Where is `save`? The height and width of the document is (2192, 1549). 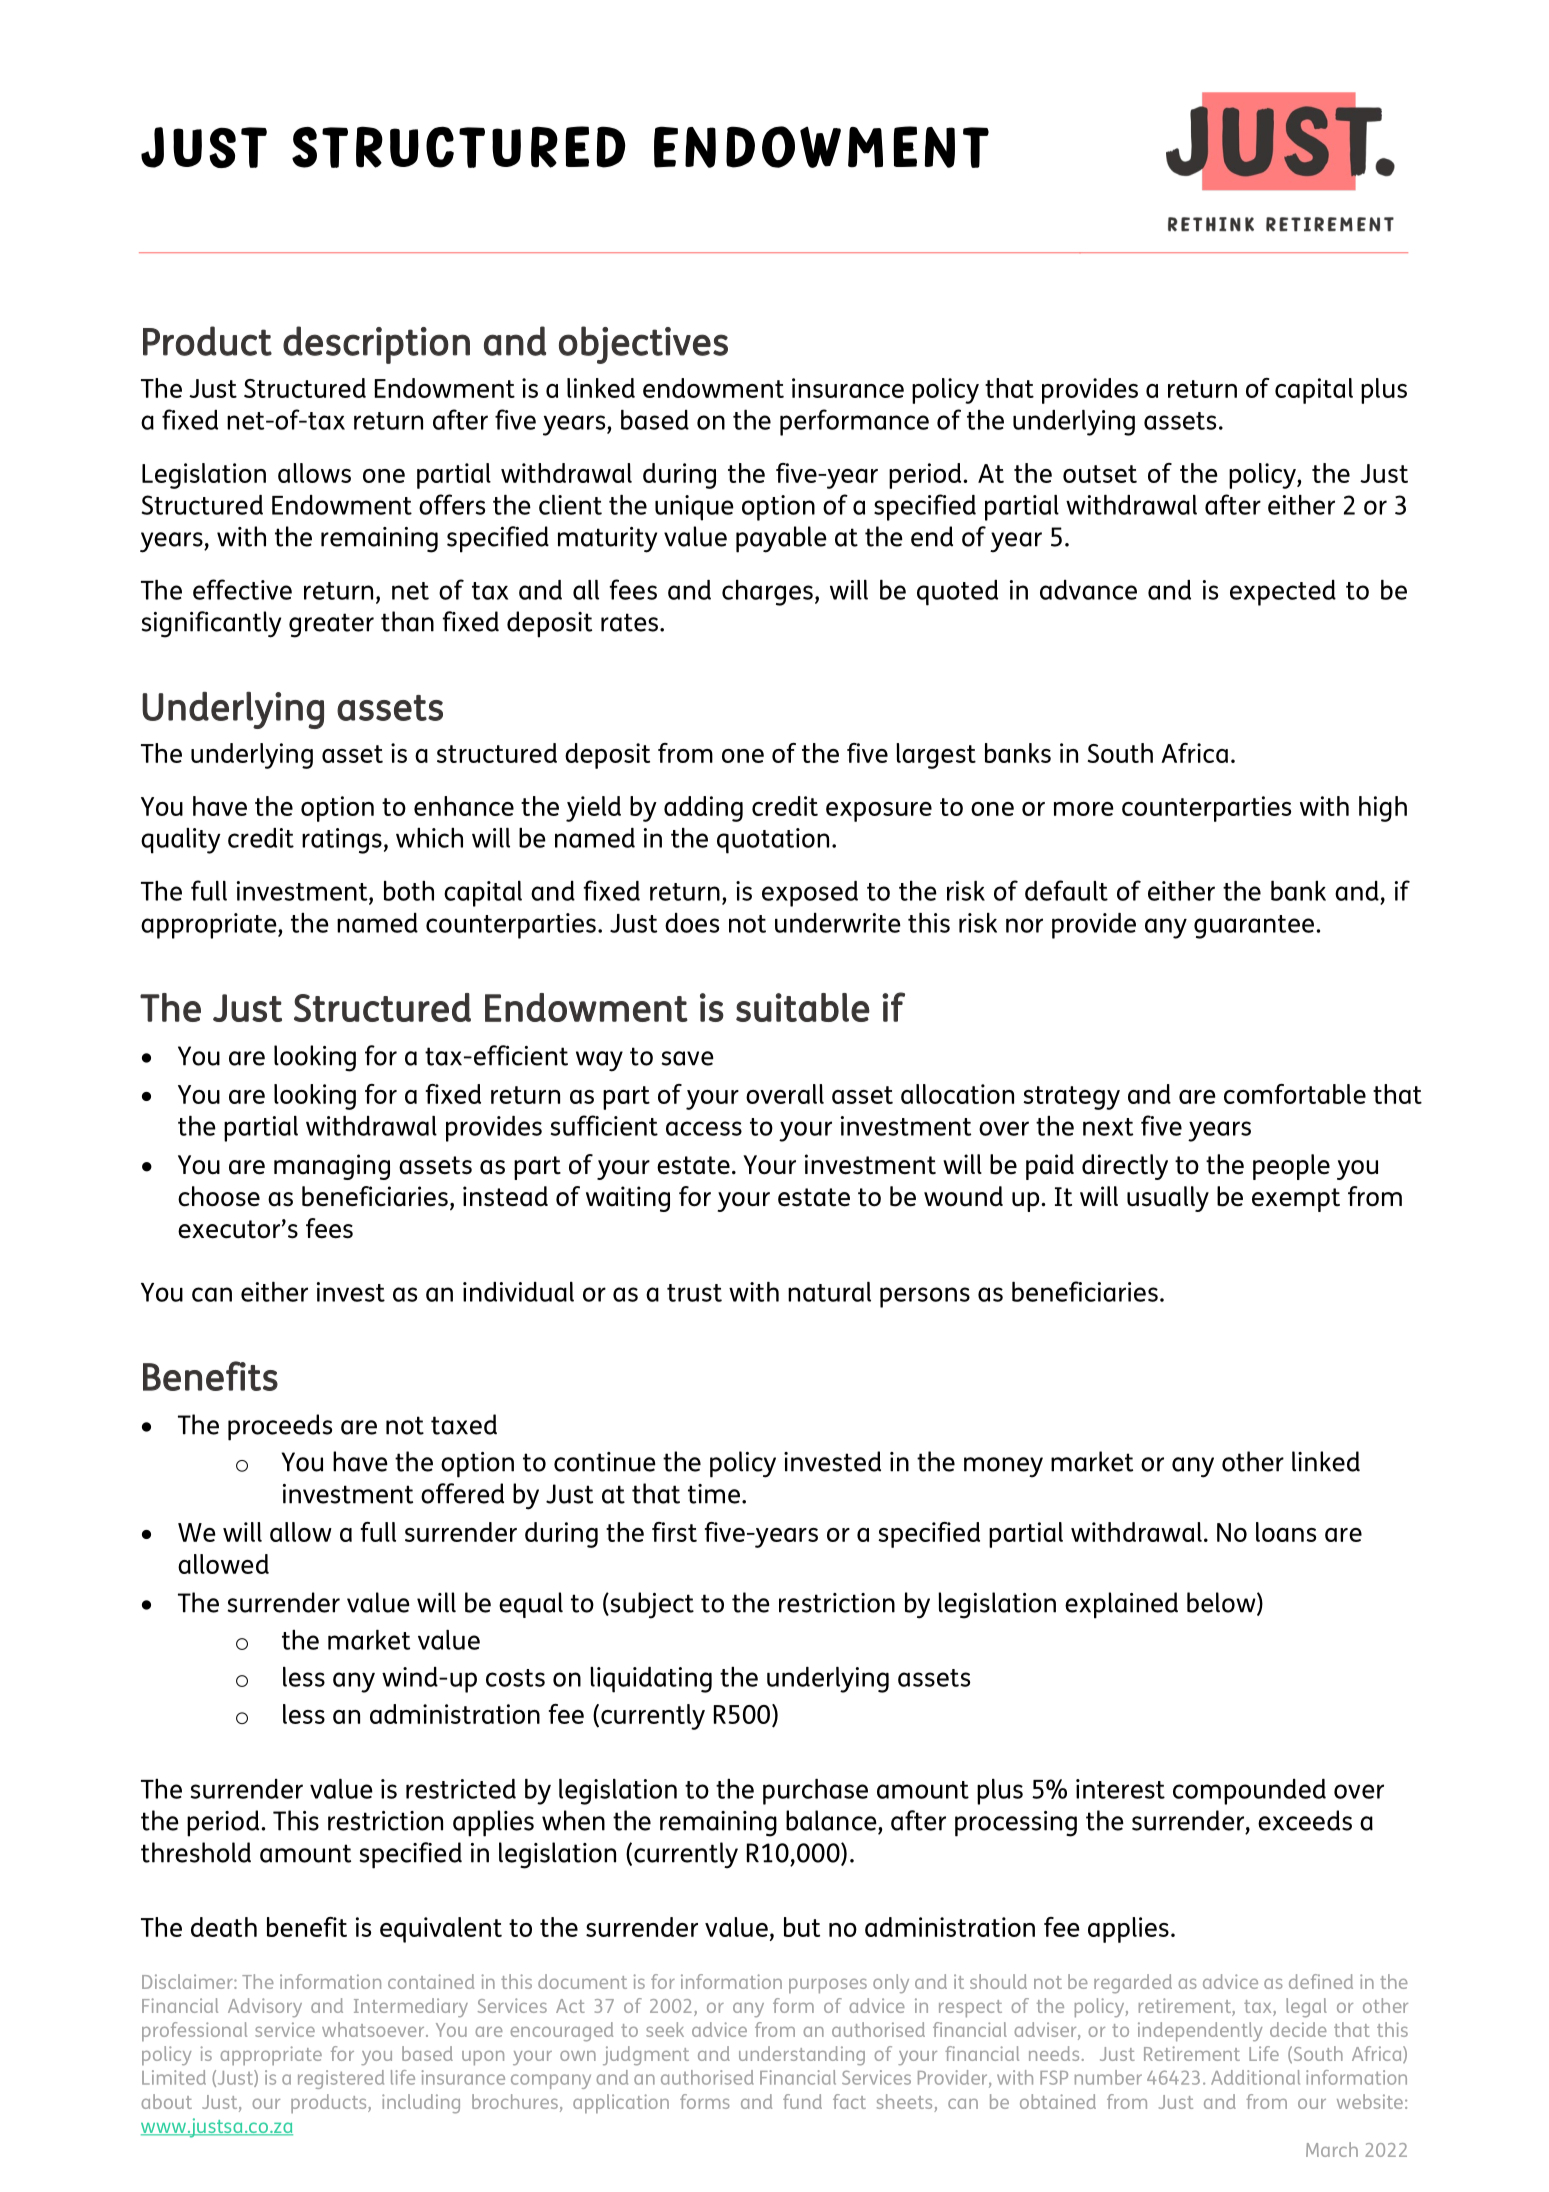
save is located at coordinates (688, 1058).
